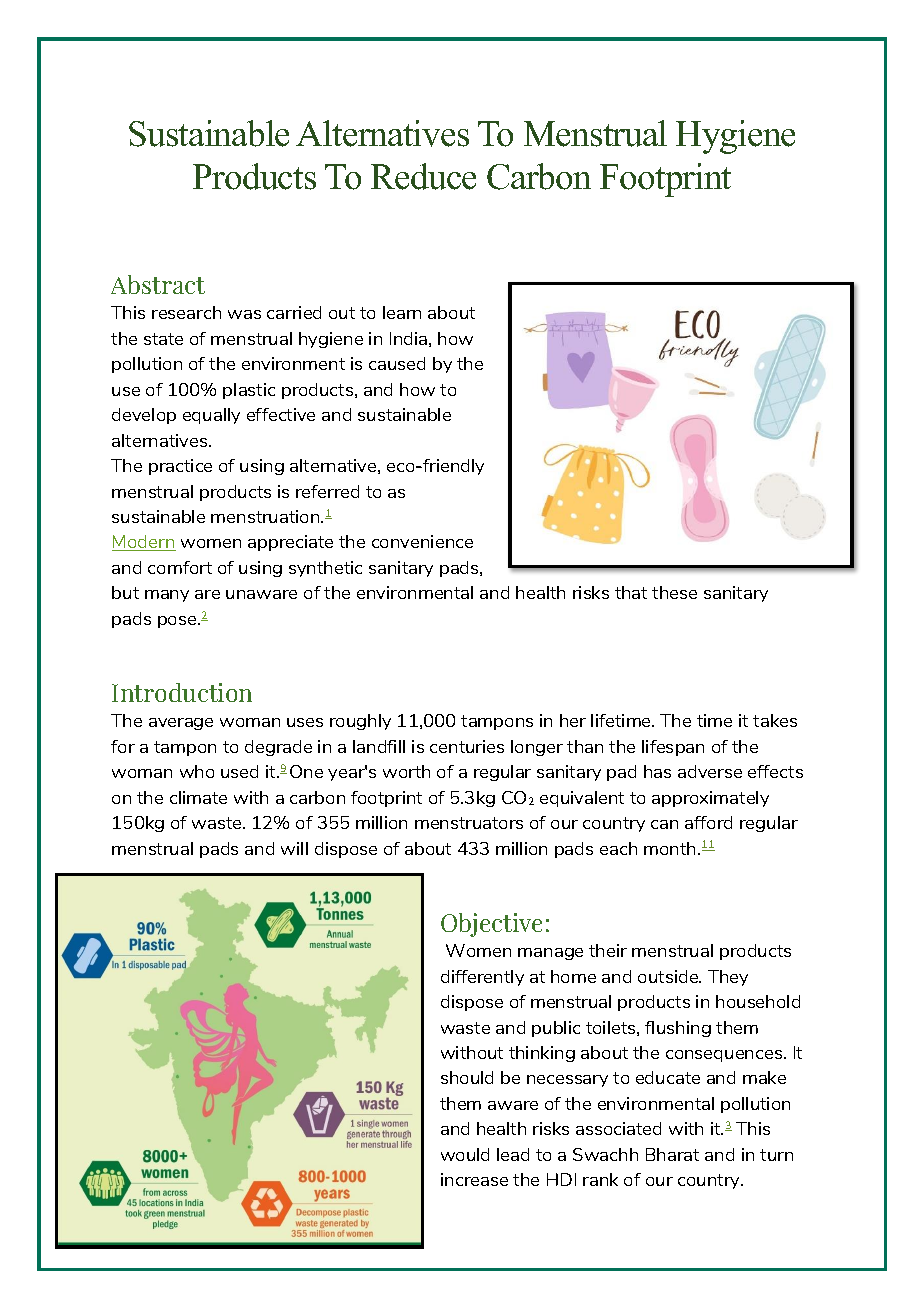  What do you see at coordinates (474, 1179) in the screenshot?
I see `increase` at bounding box center [474, 1179].
